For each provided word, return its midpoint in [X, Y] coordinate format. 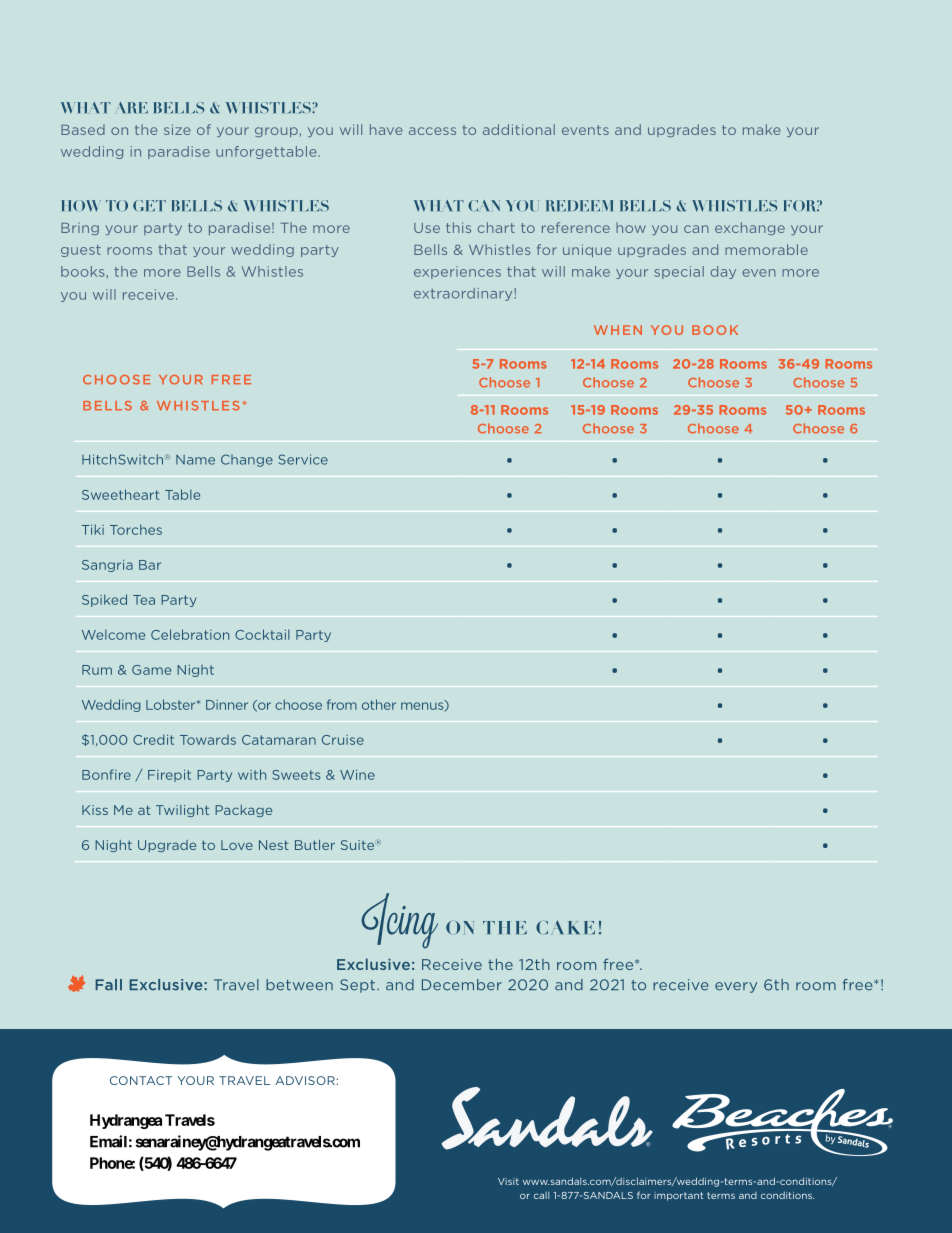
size [177, 129]
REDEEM [579, 206]
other [379, 704]
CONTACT [141, 1080]
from [342, 704]
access [432, 131]
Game [151, 670]
